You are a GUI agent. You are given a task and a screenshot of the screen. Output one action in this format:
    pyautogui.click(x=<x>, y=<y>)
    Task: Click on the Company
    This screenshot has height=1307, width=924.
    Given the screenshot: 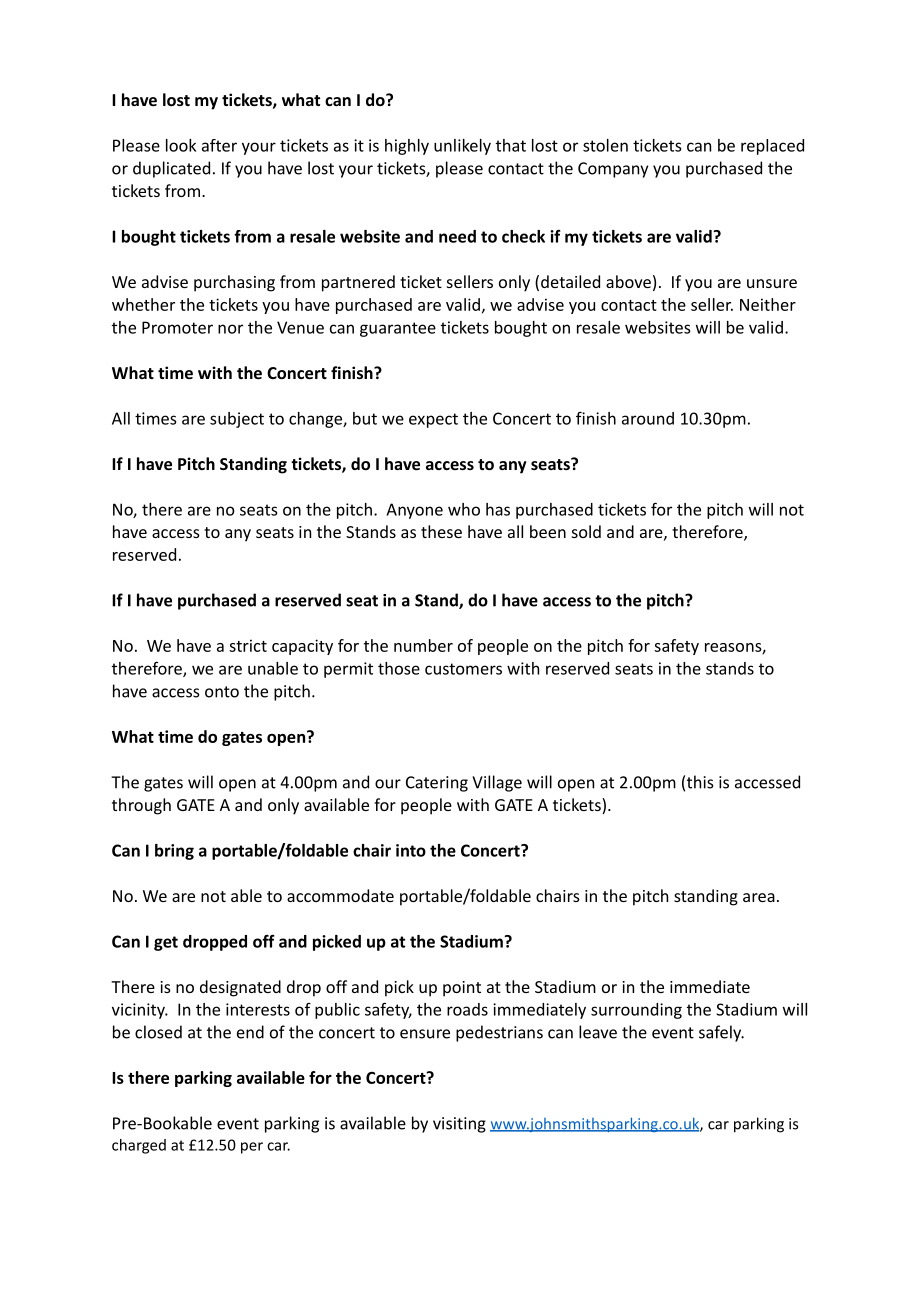 What is the action you would take?
    pyautogui.click(x=613, y=170)
